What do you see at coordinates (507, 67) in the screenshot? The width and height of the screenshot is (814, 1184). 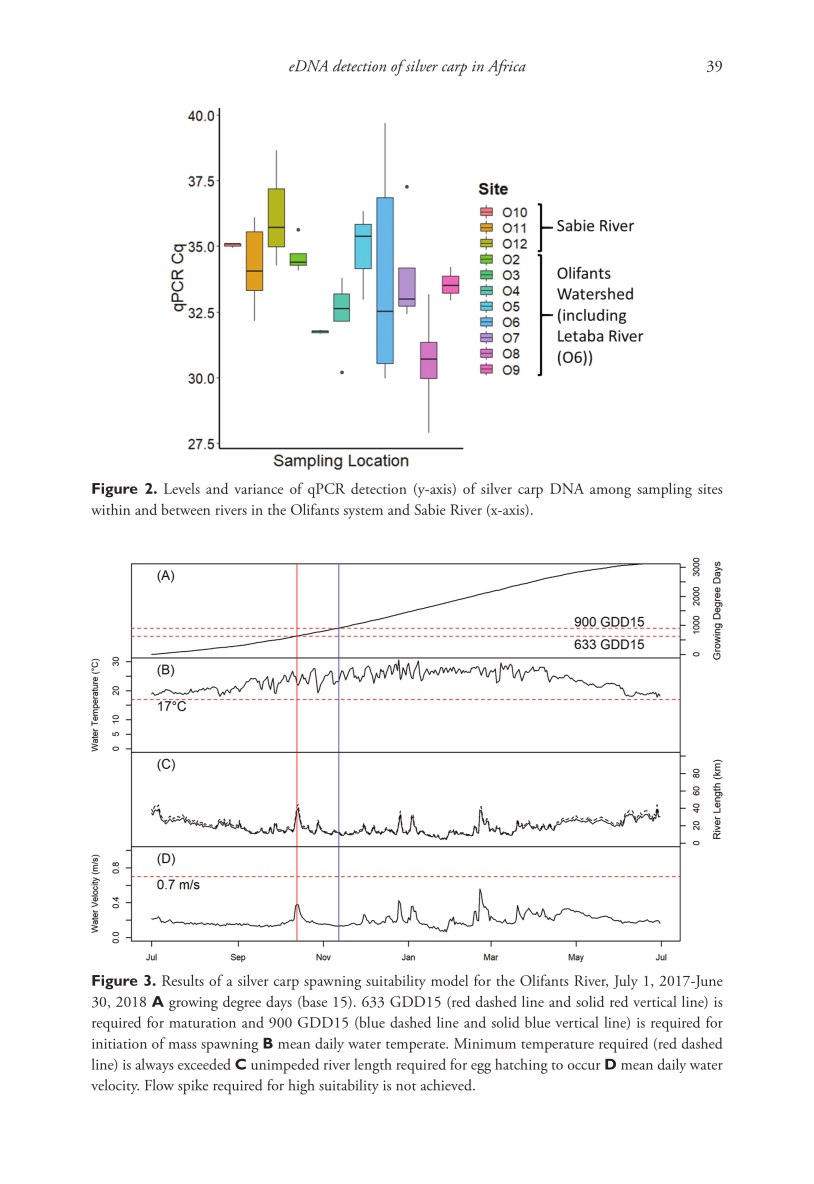 I see `Africa` at bounding box center [507, 67].
